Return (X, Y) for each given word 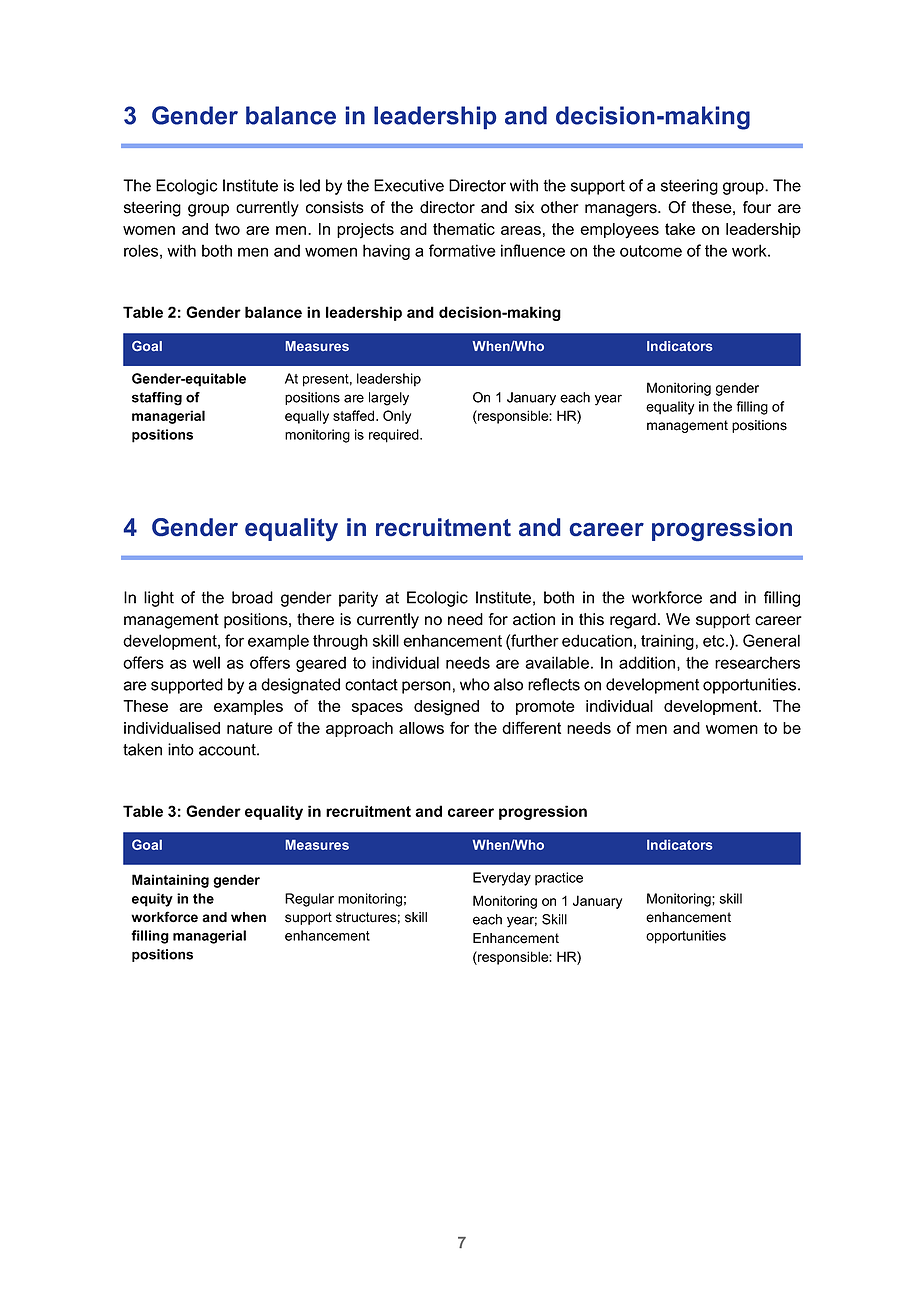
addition (648, 662)
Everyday (502, 879)
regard (633, 621)
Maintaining (170, 881)
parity (358, 599)
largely (389, 399)
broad (252, 597)
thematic (464, 229)
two (227, 229)
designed (446, 708)
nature (250, 728)
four (757, 207)
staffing (157, 399)
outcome (651, 251)
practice (559, 879)
